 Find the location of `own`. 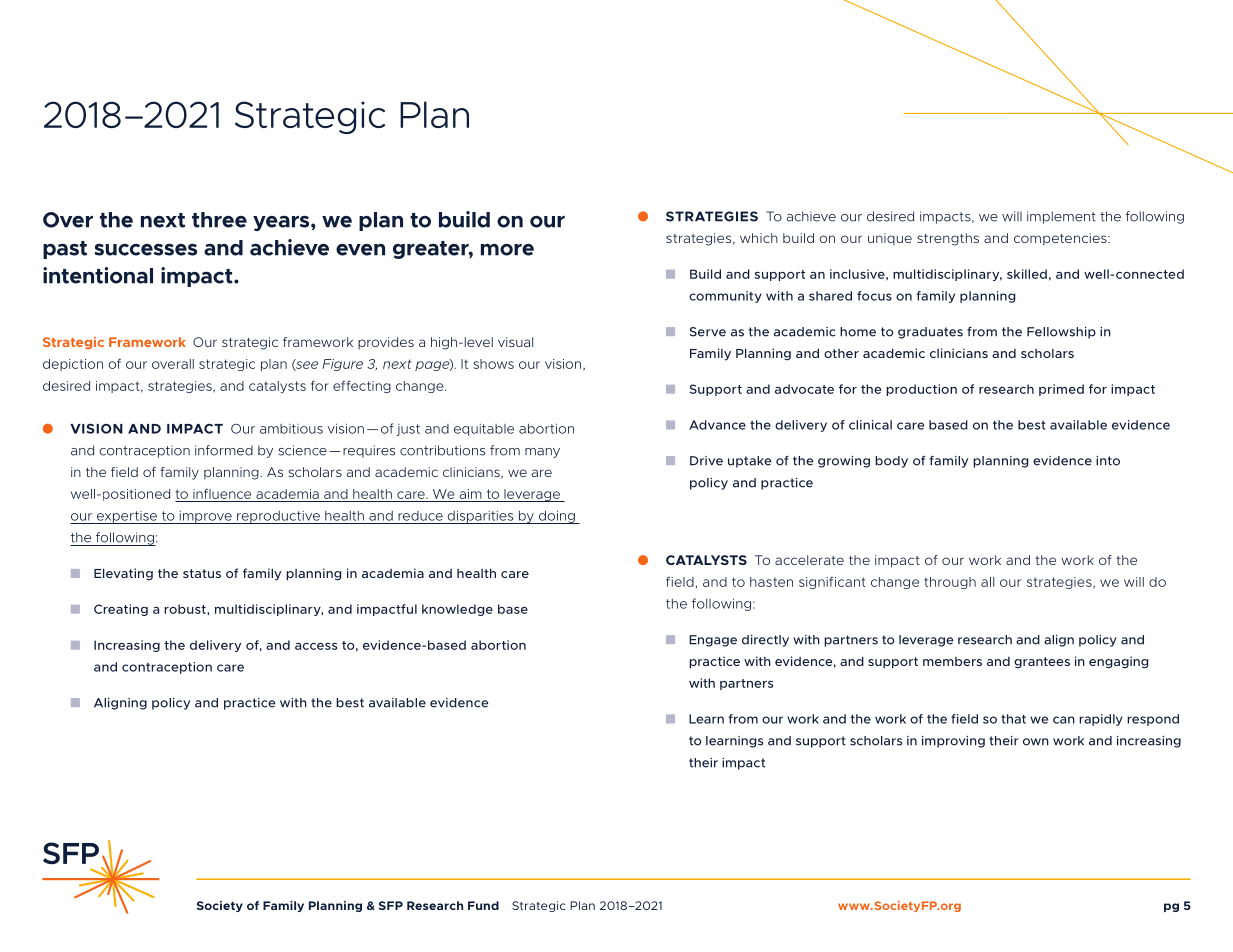

own is located at coordinates (1036, 742).
